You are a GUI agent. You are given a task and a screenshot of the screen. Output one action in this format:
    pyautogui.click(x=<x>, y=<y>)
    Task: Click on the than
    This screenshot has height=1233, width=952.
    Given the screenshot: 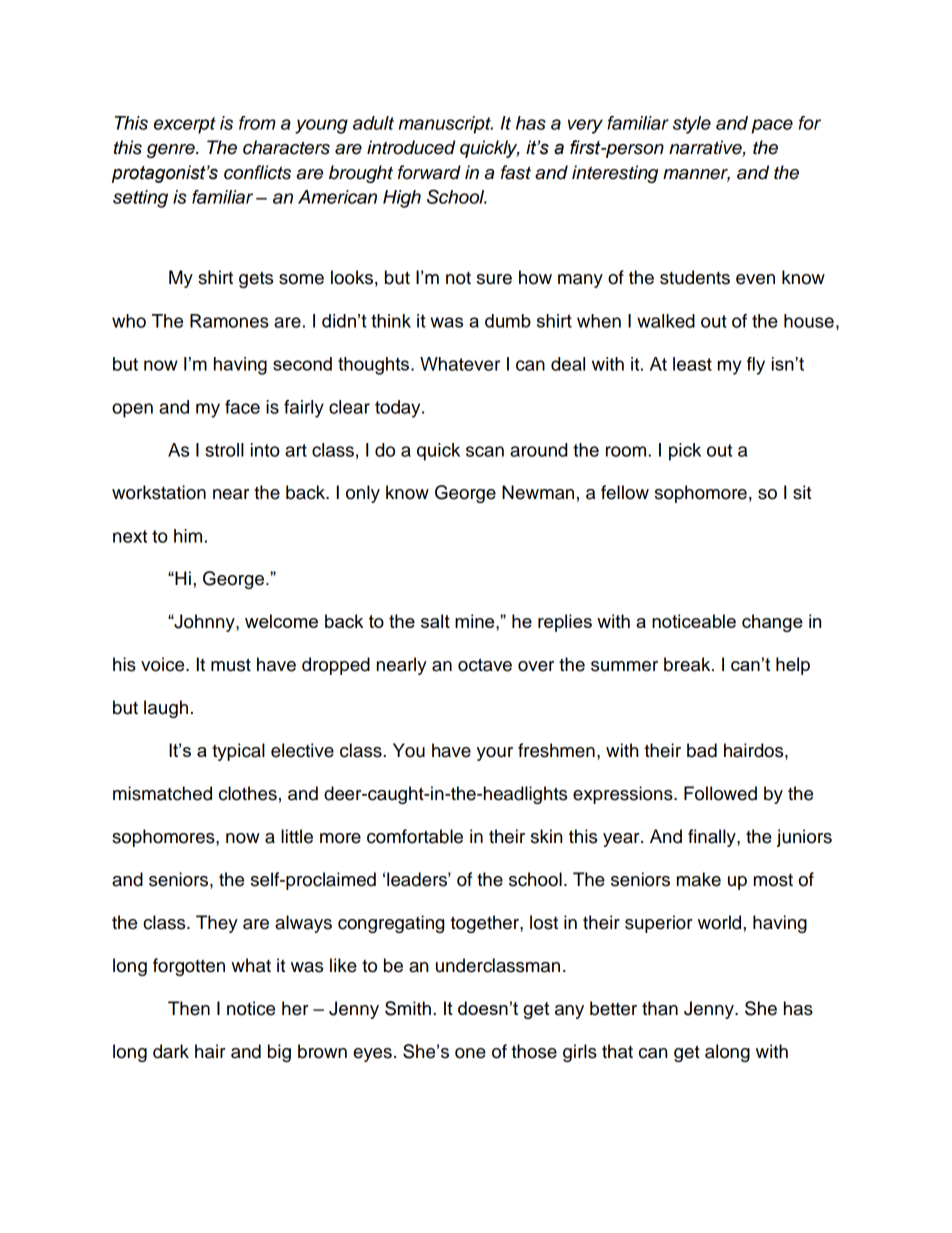 What is the action you would take?
    pyautogui.click(x=660, y=1008)
